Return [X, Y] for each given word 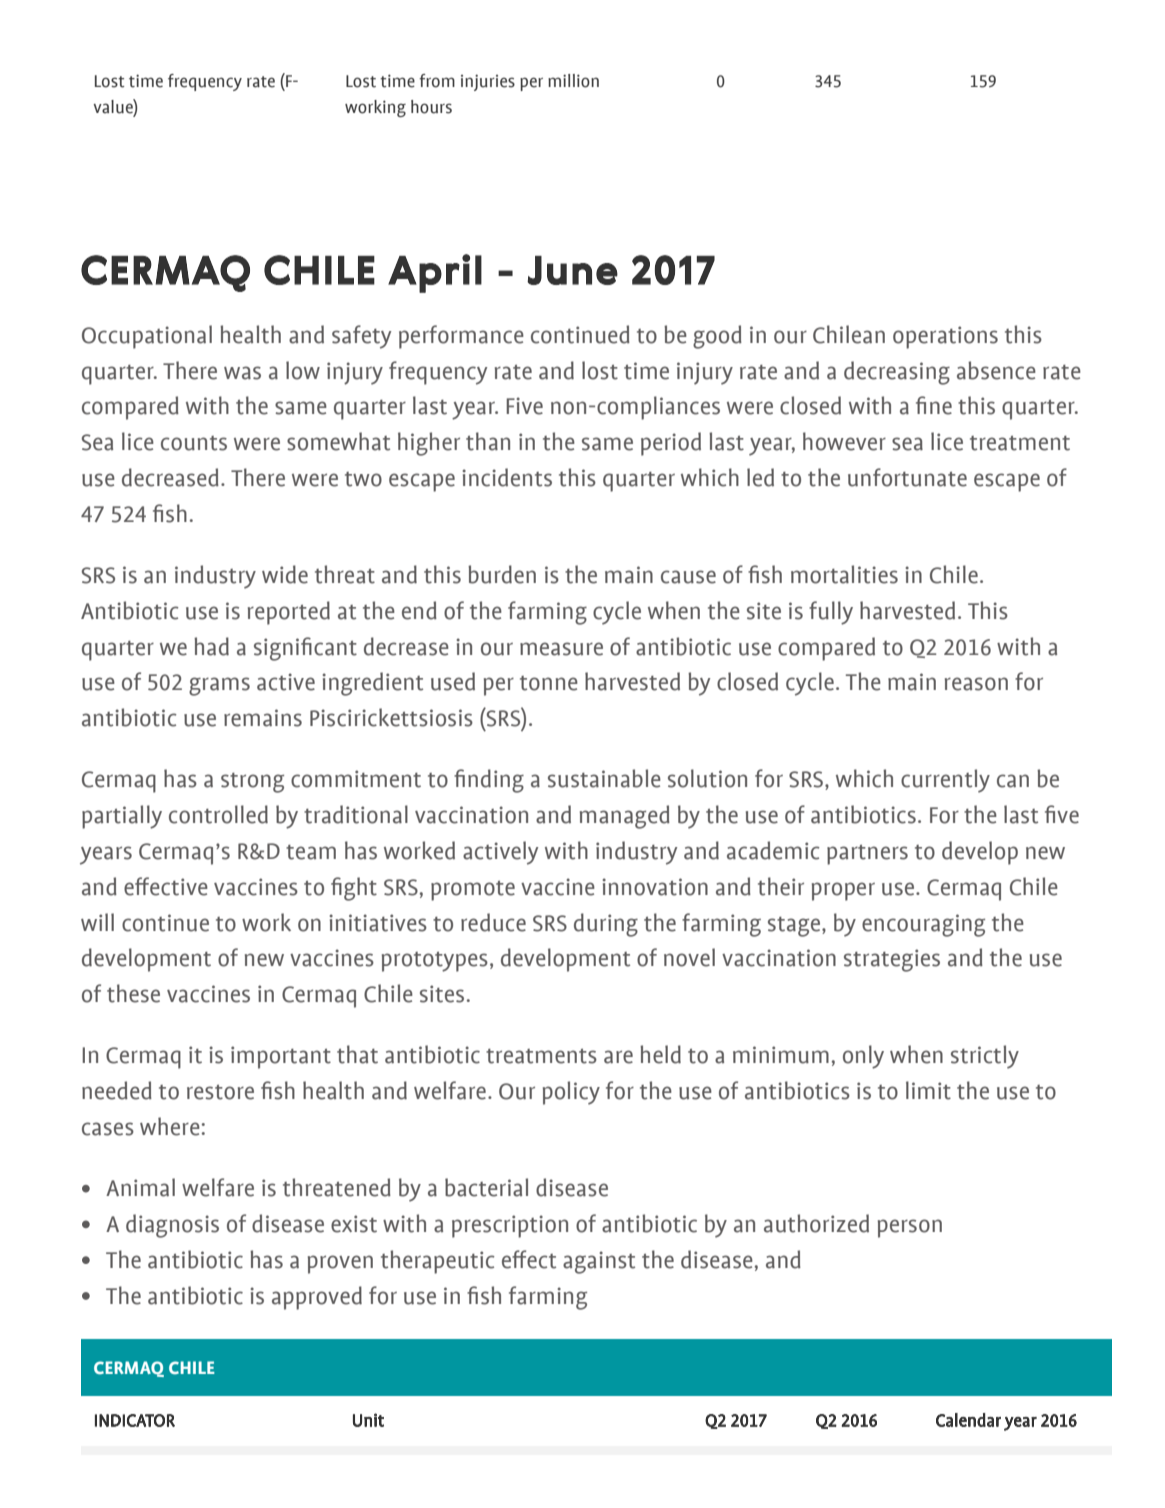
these [133, 993]
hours [431, 107]
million [573, 81]
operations [945, 337]
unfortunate [907, 477]
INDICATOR [135, 1420]
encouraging [923, 925]
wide [285, 574]
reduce [493, 922]
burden [502, 574]
